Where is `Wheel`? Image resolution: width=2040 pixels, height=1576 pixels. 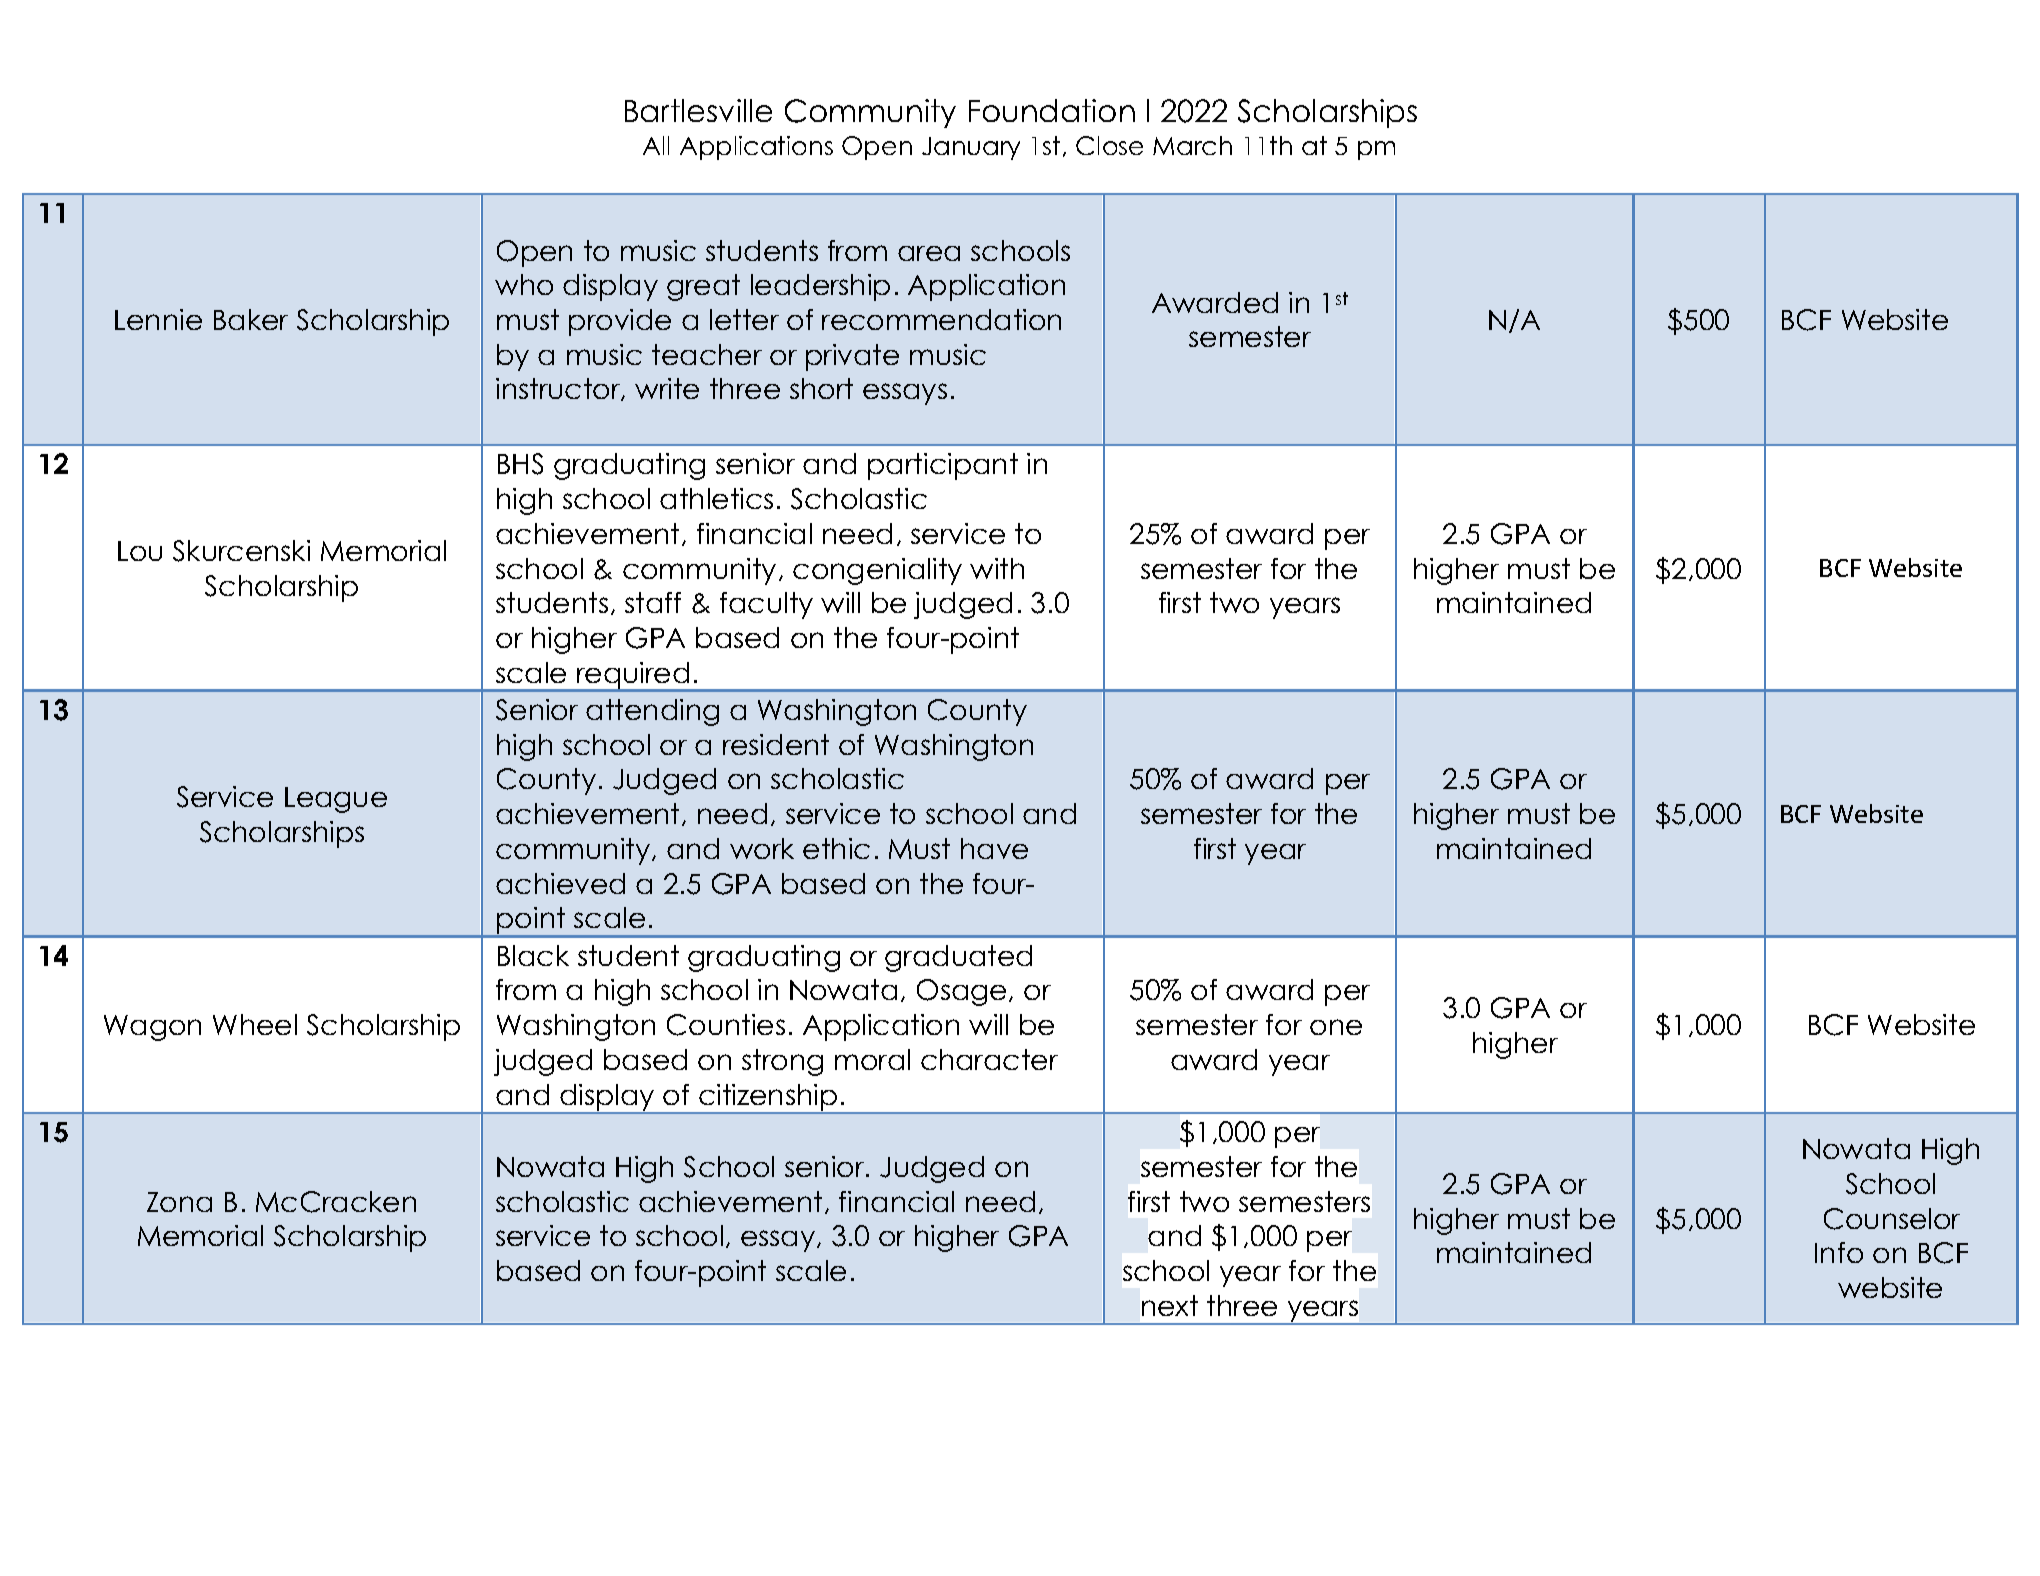 Wheel is located at coordinates (255, 1024).
